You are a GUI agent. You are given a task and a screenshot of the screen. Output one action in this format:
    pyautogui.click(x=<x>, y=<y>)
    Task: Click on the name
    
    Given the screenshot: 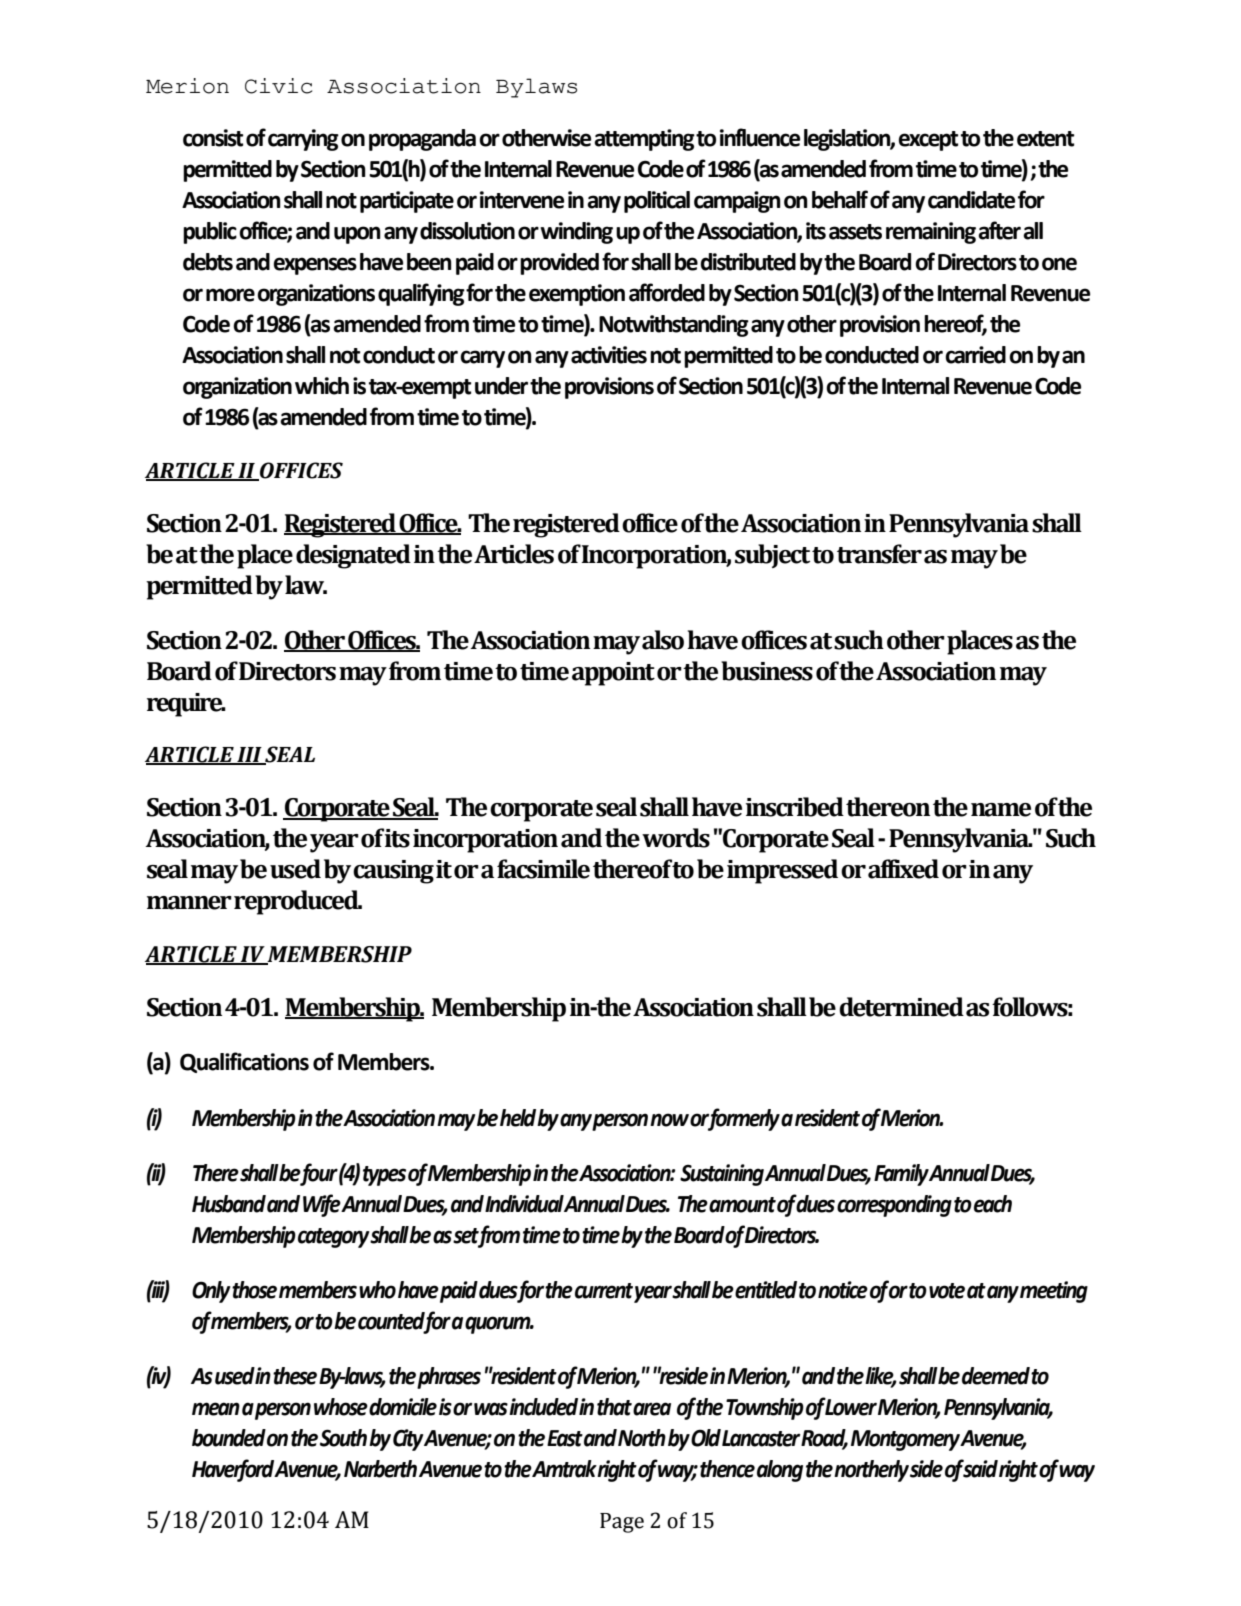 What is the action you would take?
    pyautogui.click(x=1001, y=810)
